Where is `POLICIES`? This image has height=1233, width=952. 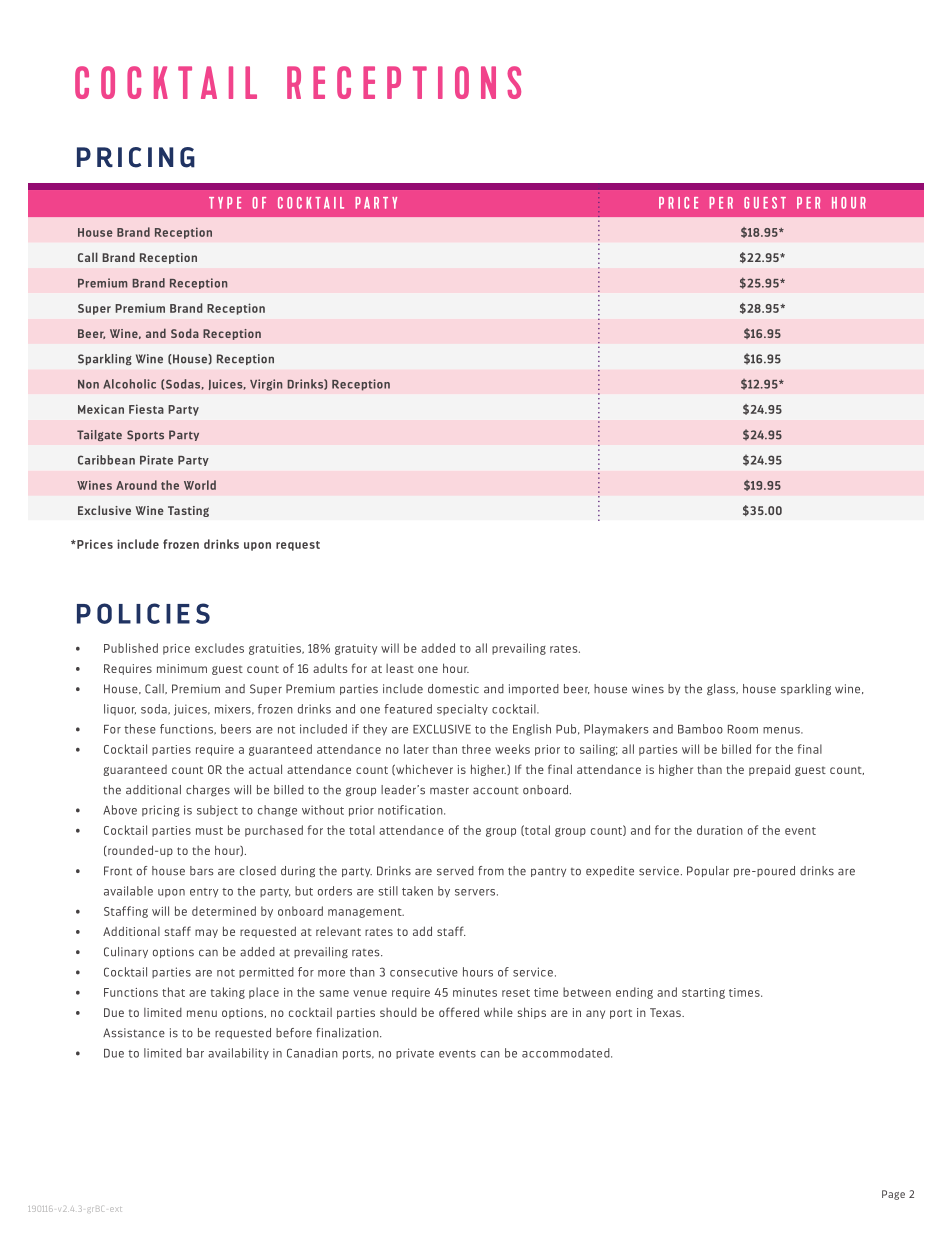
POLICIES is located at coordinates (143, 613).
